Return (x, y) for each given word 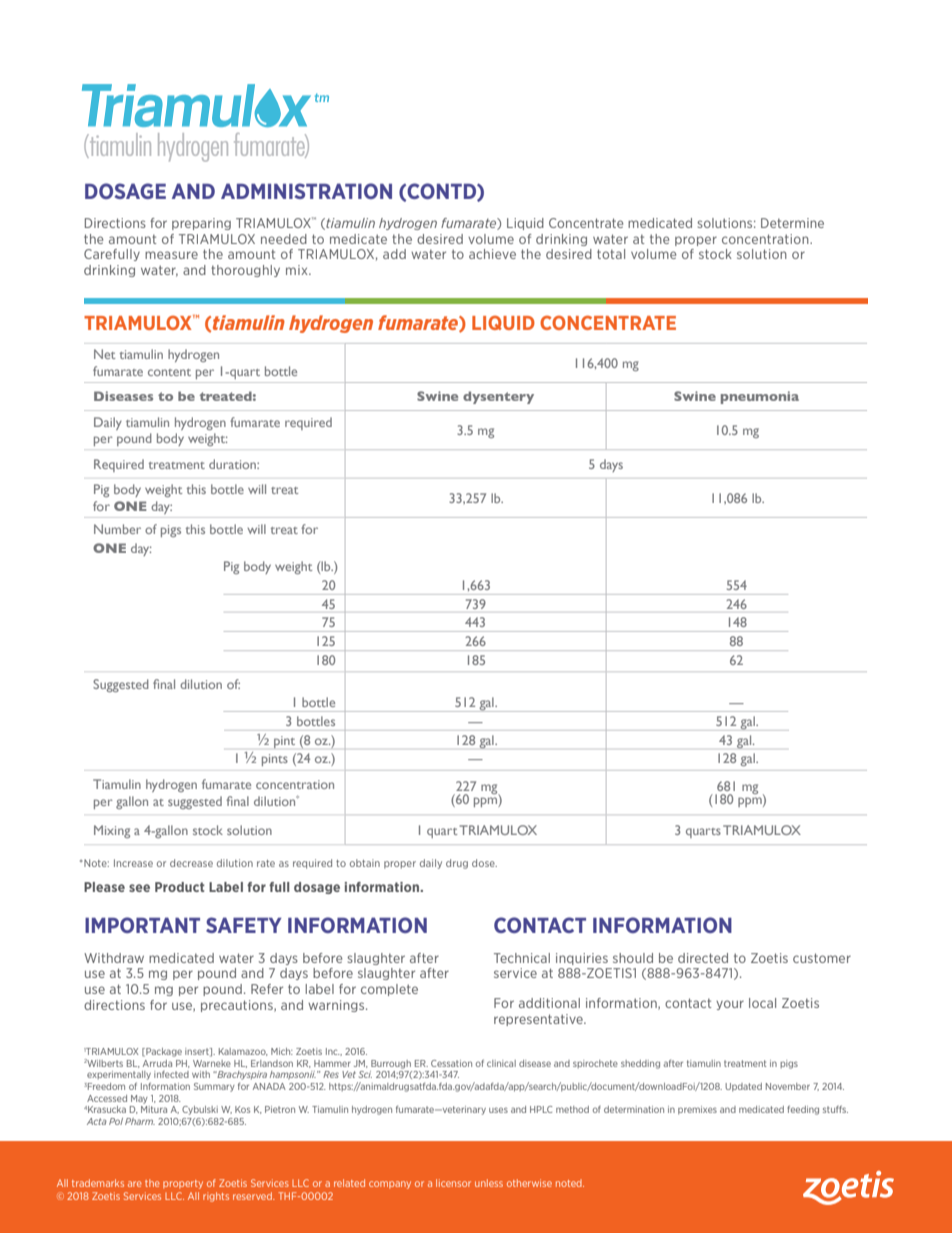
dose (484, 863)
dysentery (498, 397)
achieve (492, 254)
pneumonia (760, 397)
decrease (191, 863)
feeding (803, 1110)
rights (216, 1197)
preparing (201, 224)
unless (489, 1183)
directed (703, 958)
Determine (792, 223)
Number (117, 529)
